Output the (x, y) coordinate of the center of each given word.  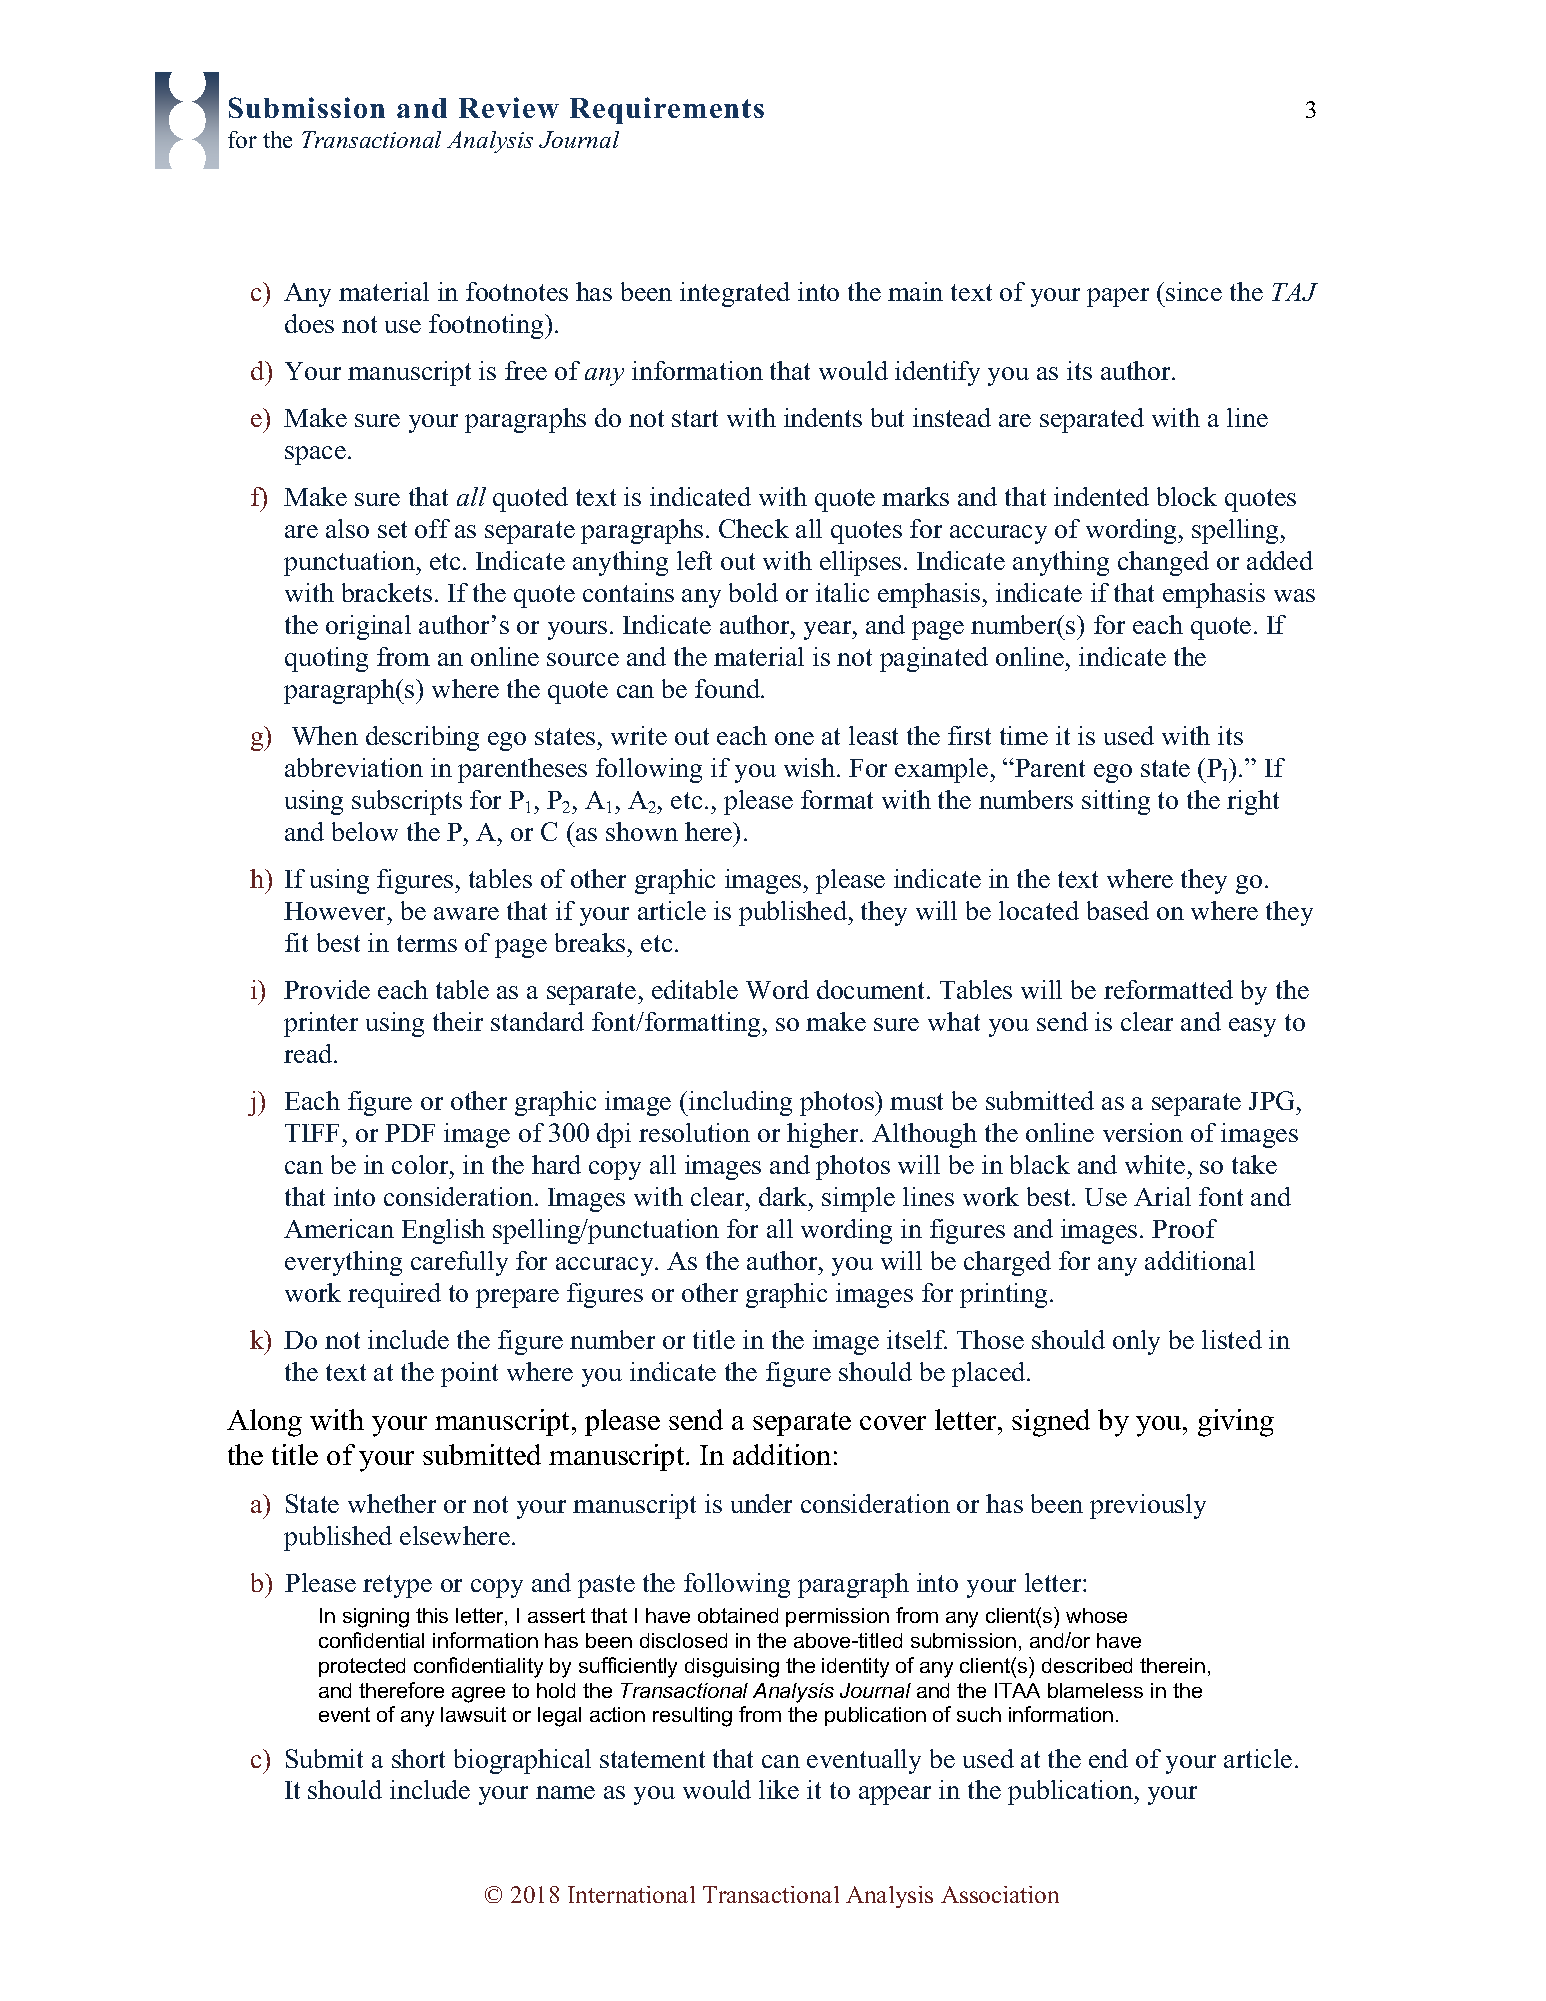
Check (754, 528)
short (418, 1758)
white (1155, 1164)
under (761, 1503)
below (365, 831)
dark (784, 1196)
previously (1148, 1506)
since (1194, 291)
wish (811, 767)
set (392, 529)
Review (509, 107)
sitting (1116, 802)
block (1187, 496)
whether (392, 1503)
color (421, 1164)
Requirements (667, 110)
